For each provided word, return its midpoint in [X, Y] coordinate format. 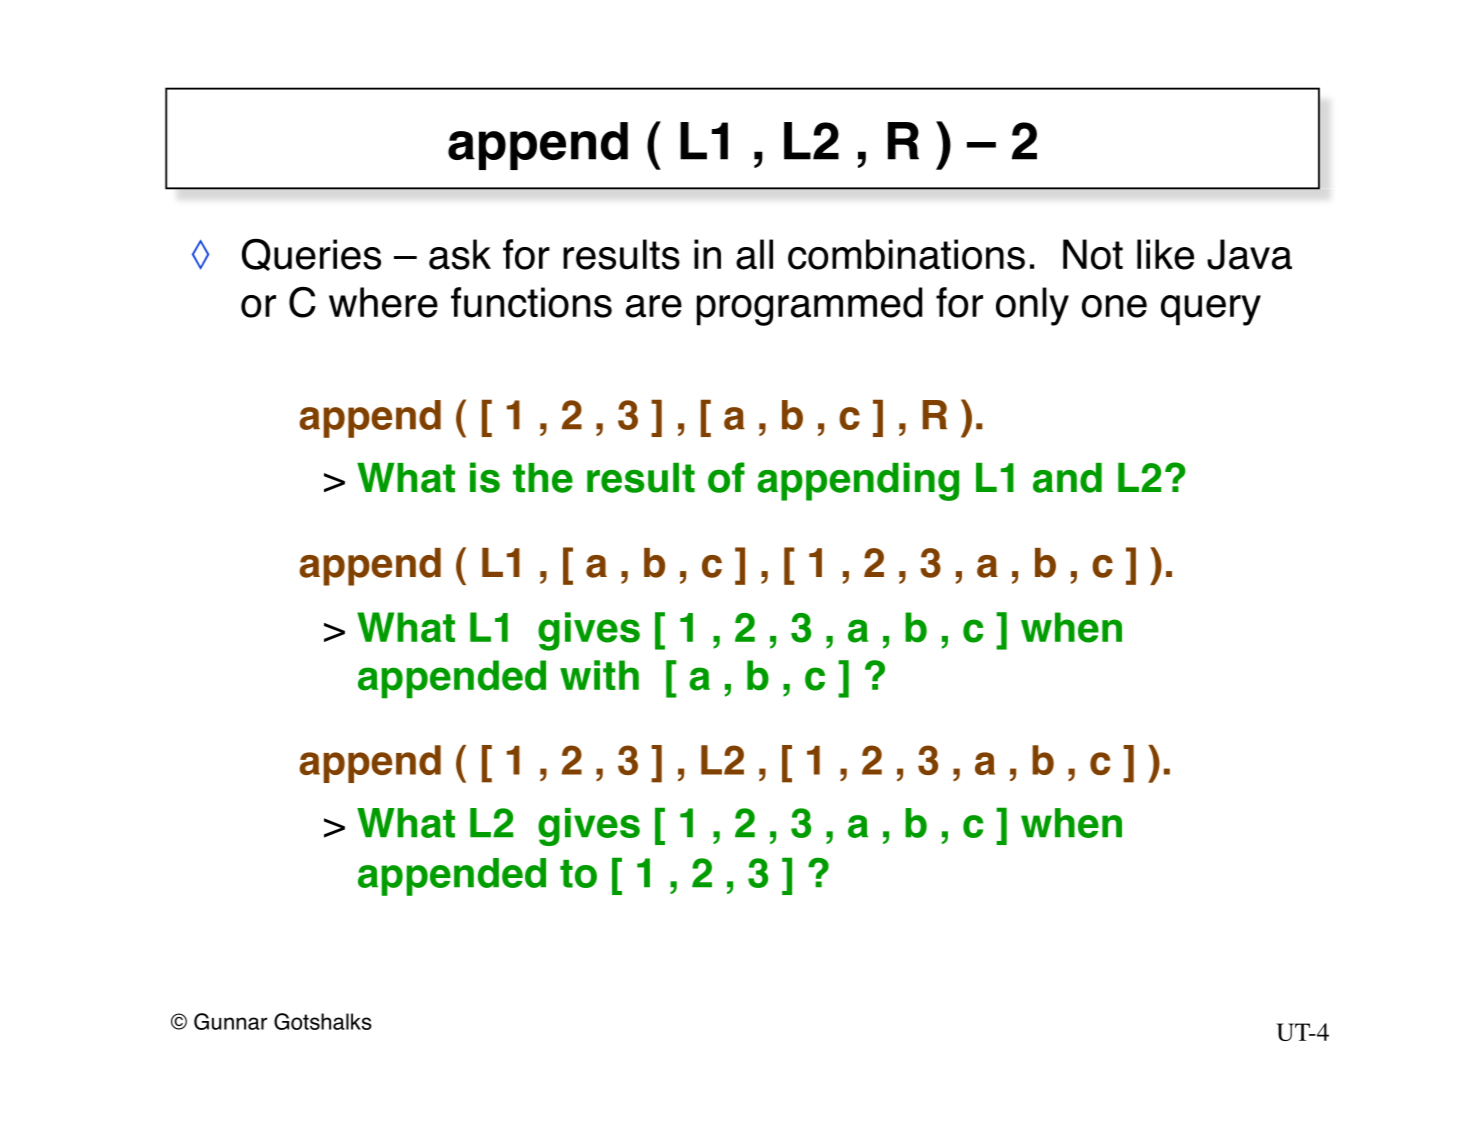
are [654, 306]
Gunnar [230, 1021]
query [1211, 310]
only [1032, 306]
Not [1093, 254]
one [1114, 306]
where [383, 302]
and [1067, 478]
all [754, 254]
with [599, 675]
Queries [311, 255]
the [543, 478]
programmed [809, 306]
